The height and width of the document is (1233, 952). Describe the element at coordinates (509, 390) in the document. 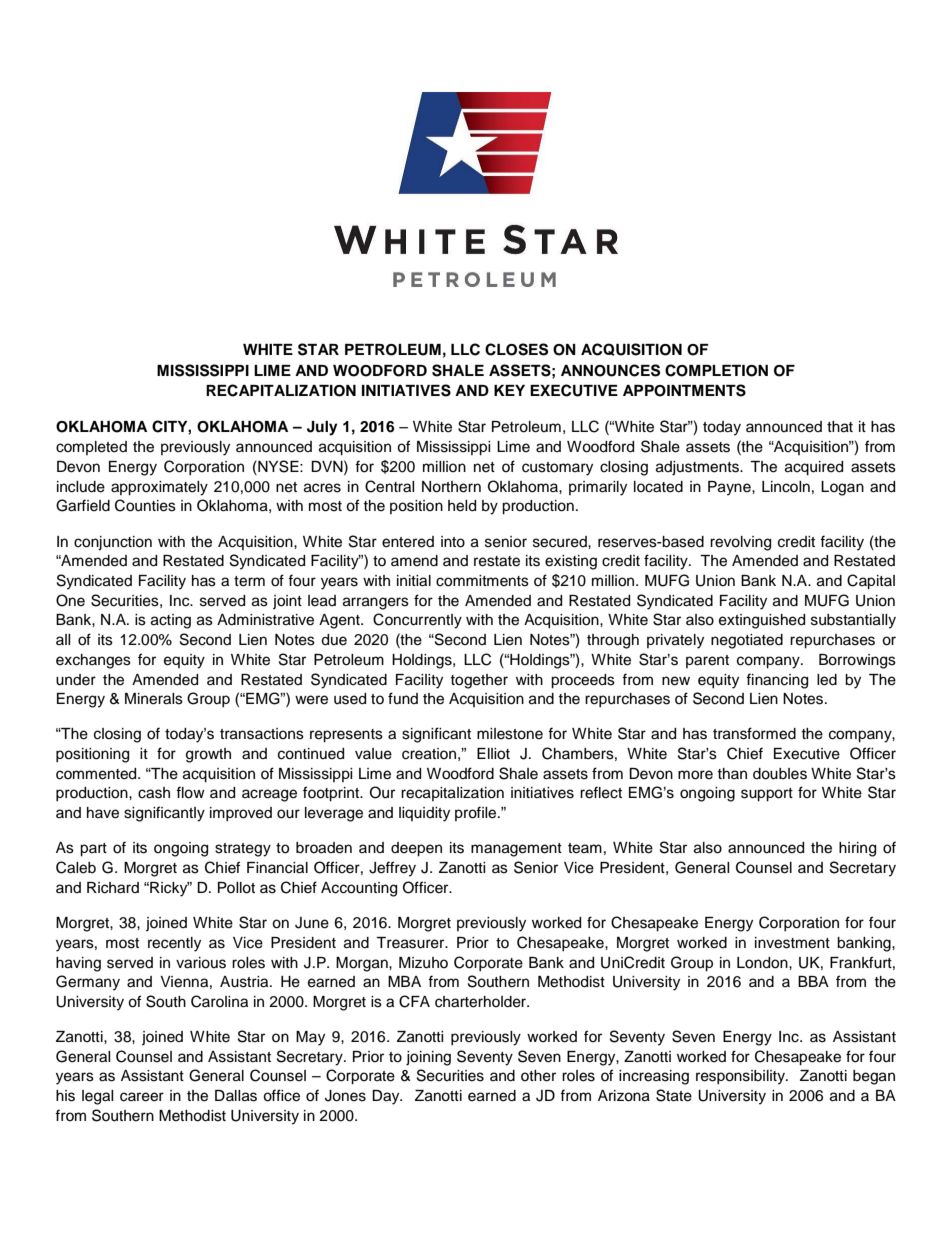

I see `KEY` at that location.
